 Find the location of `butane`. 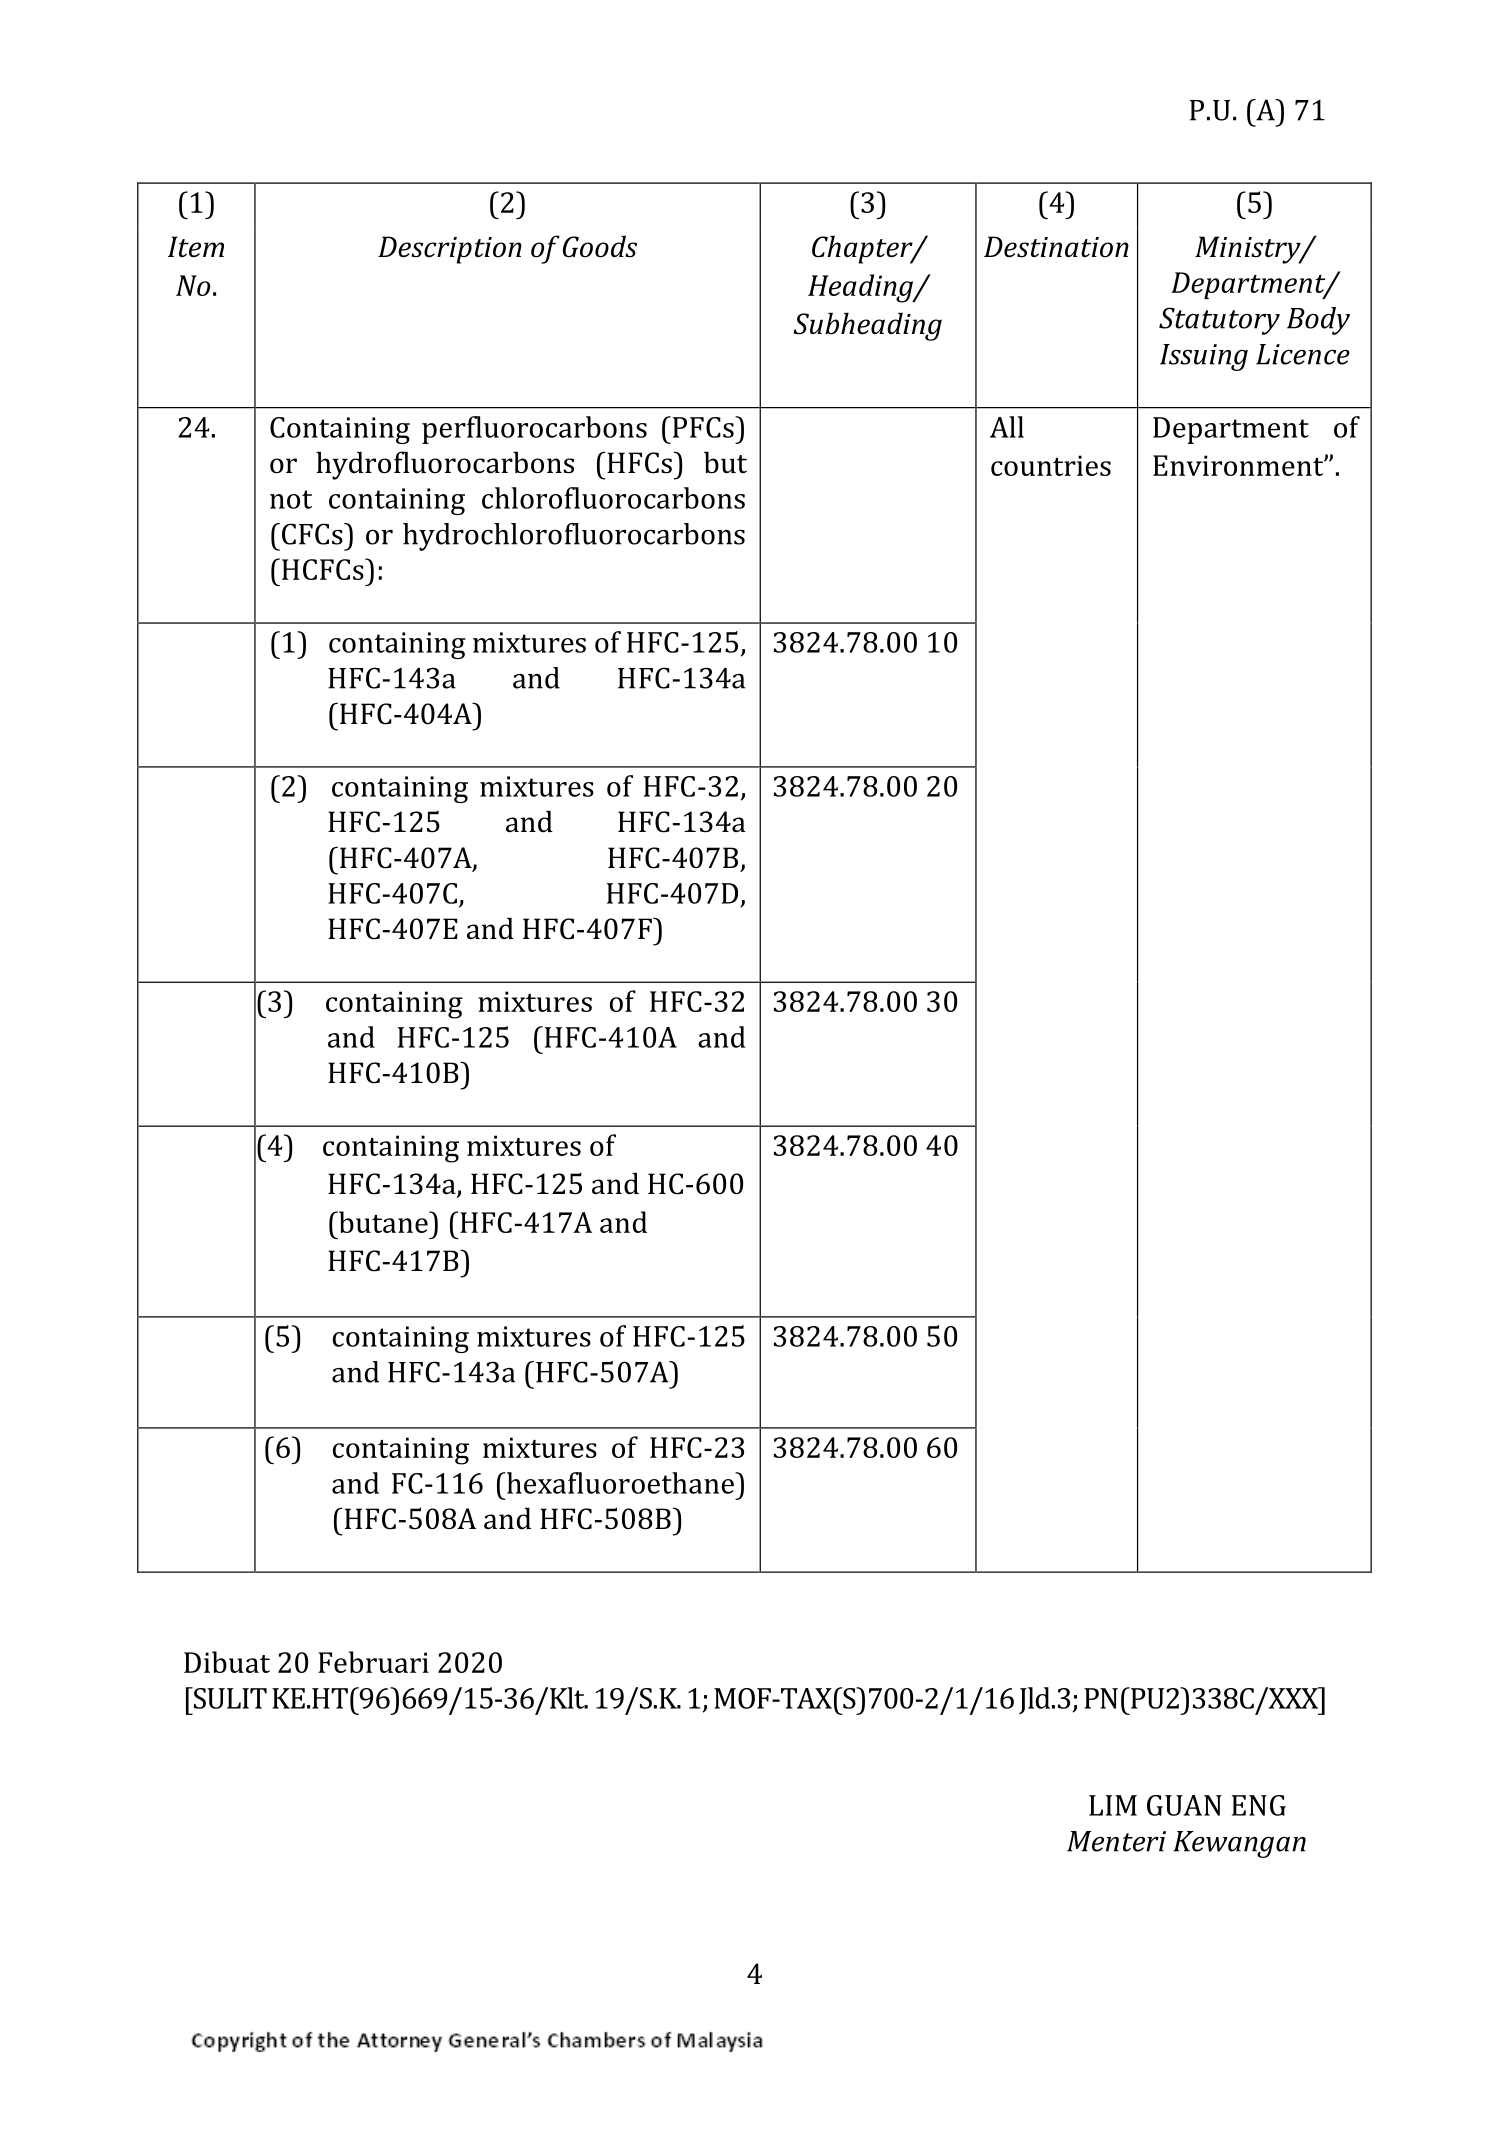

butane is located at coordinates (383, 1222).
